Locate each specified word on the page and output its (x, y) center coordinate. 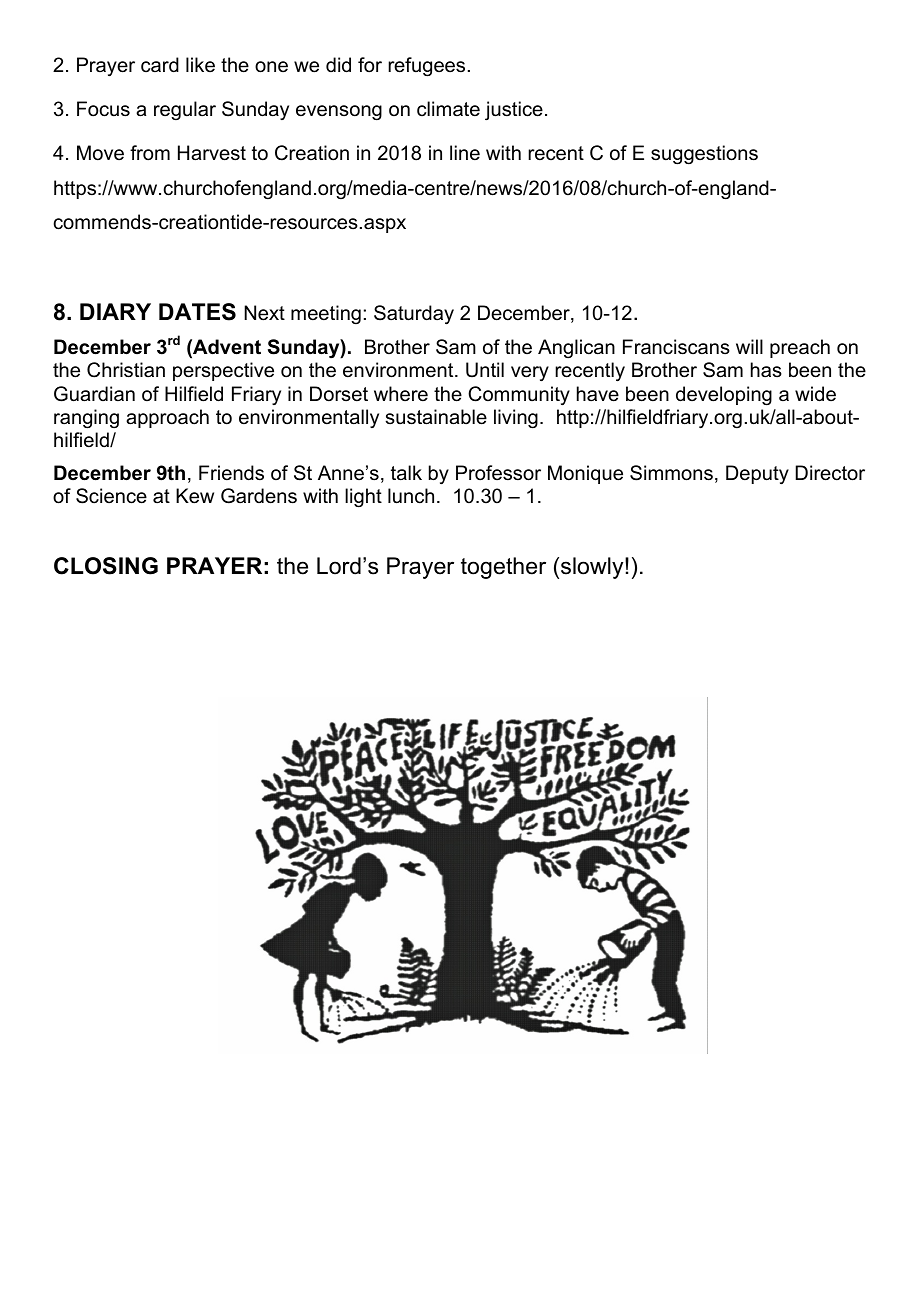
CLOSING (106, 566)
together (503, 568)
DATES (197, 312)
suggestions (704, 155)
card (160, 65)
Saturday (414, 315)
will (749, 346)
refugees (426, 67)
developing (724, 396)
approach (167, 418)
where (401, 394)
